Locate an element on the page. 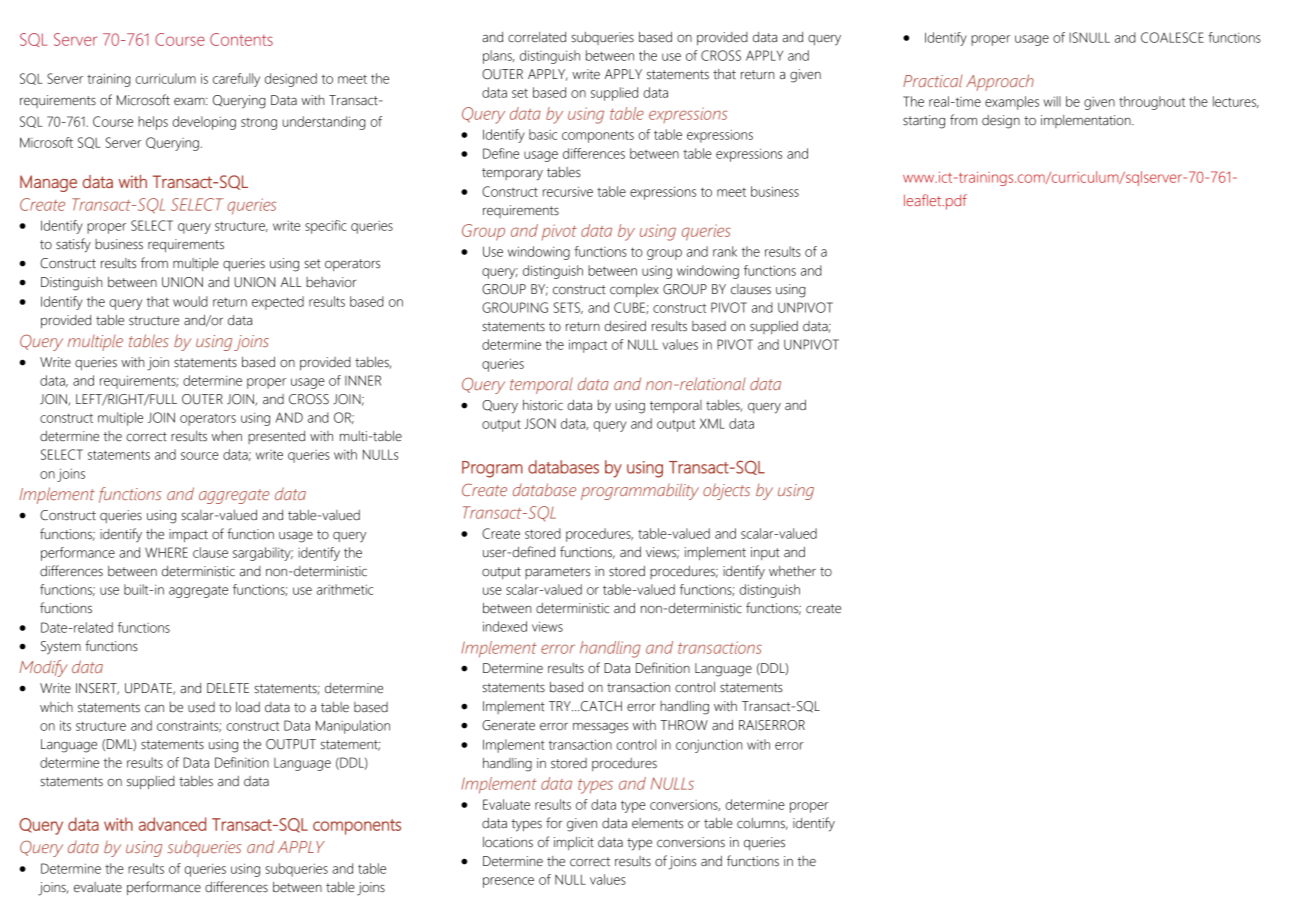 This image has height=924, width=1308. whether is located at coordinates (792, 571).
